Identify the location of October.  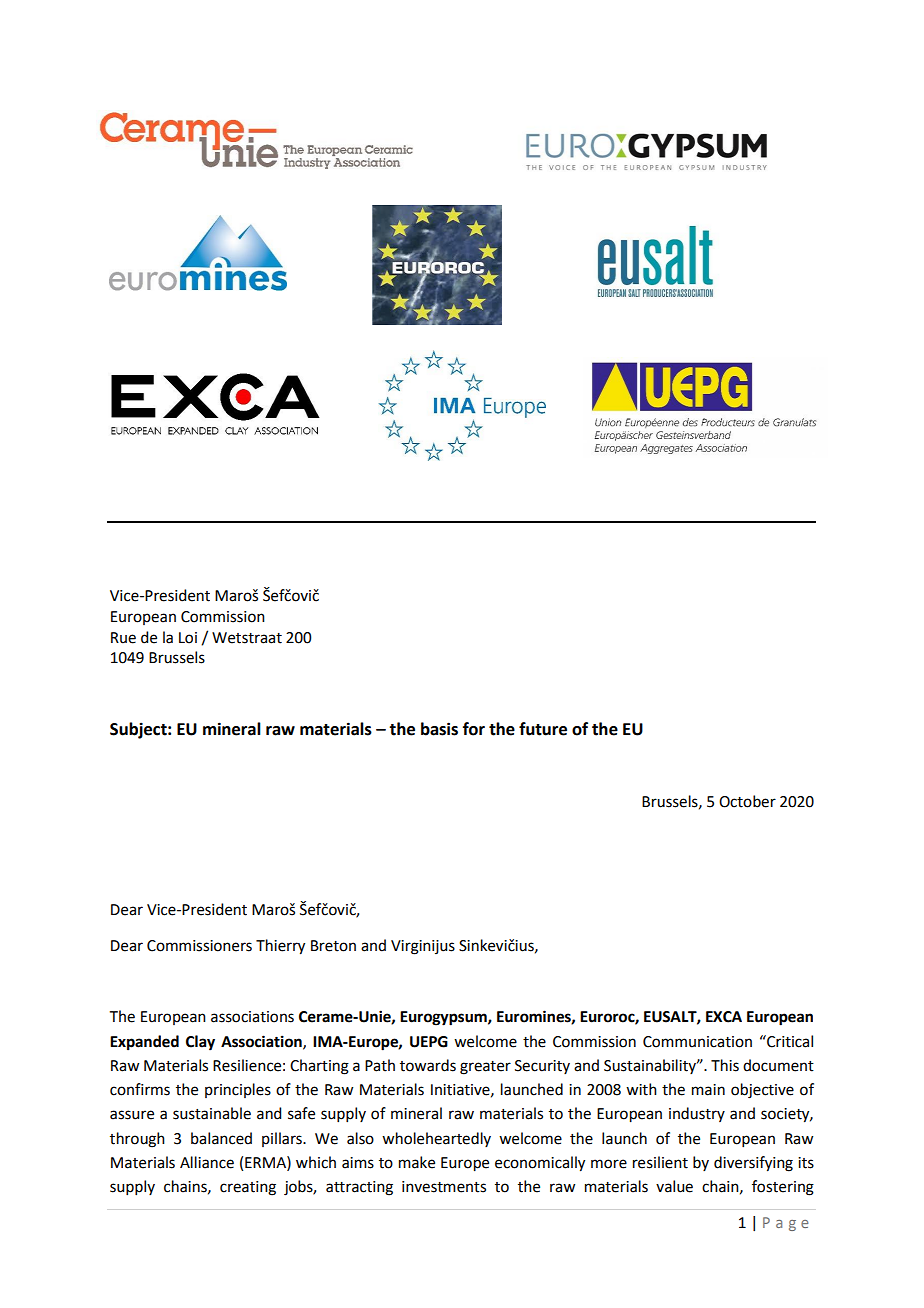
(747, 801).
